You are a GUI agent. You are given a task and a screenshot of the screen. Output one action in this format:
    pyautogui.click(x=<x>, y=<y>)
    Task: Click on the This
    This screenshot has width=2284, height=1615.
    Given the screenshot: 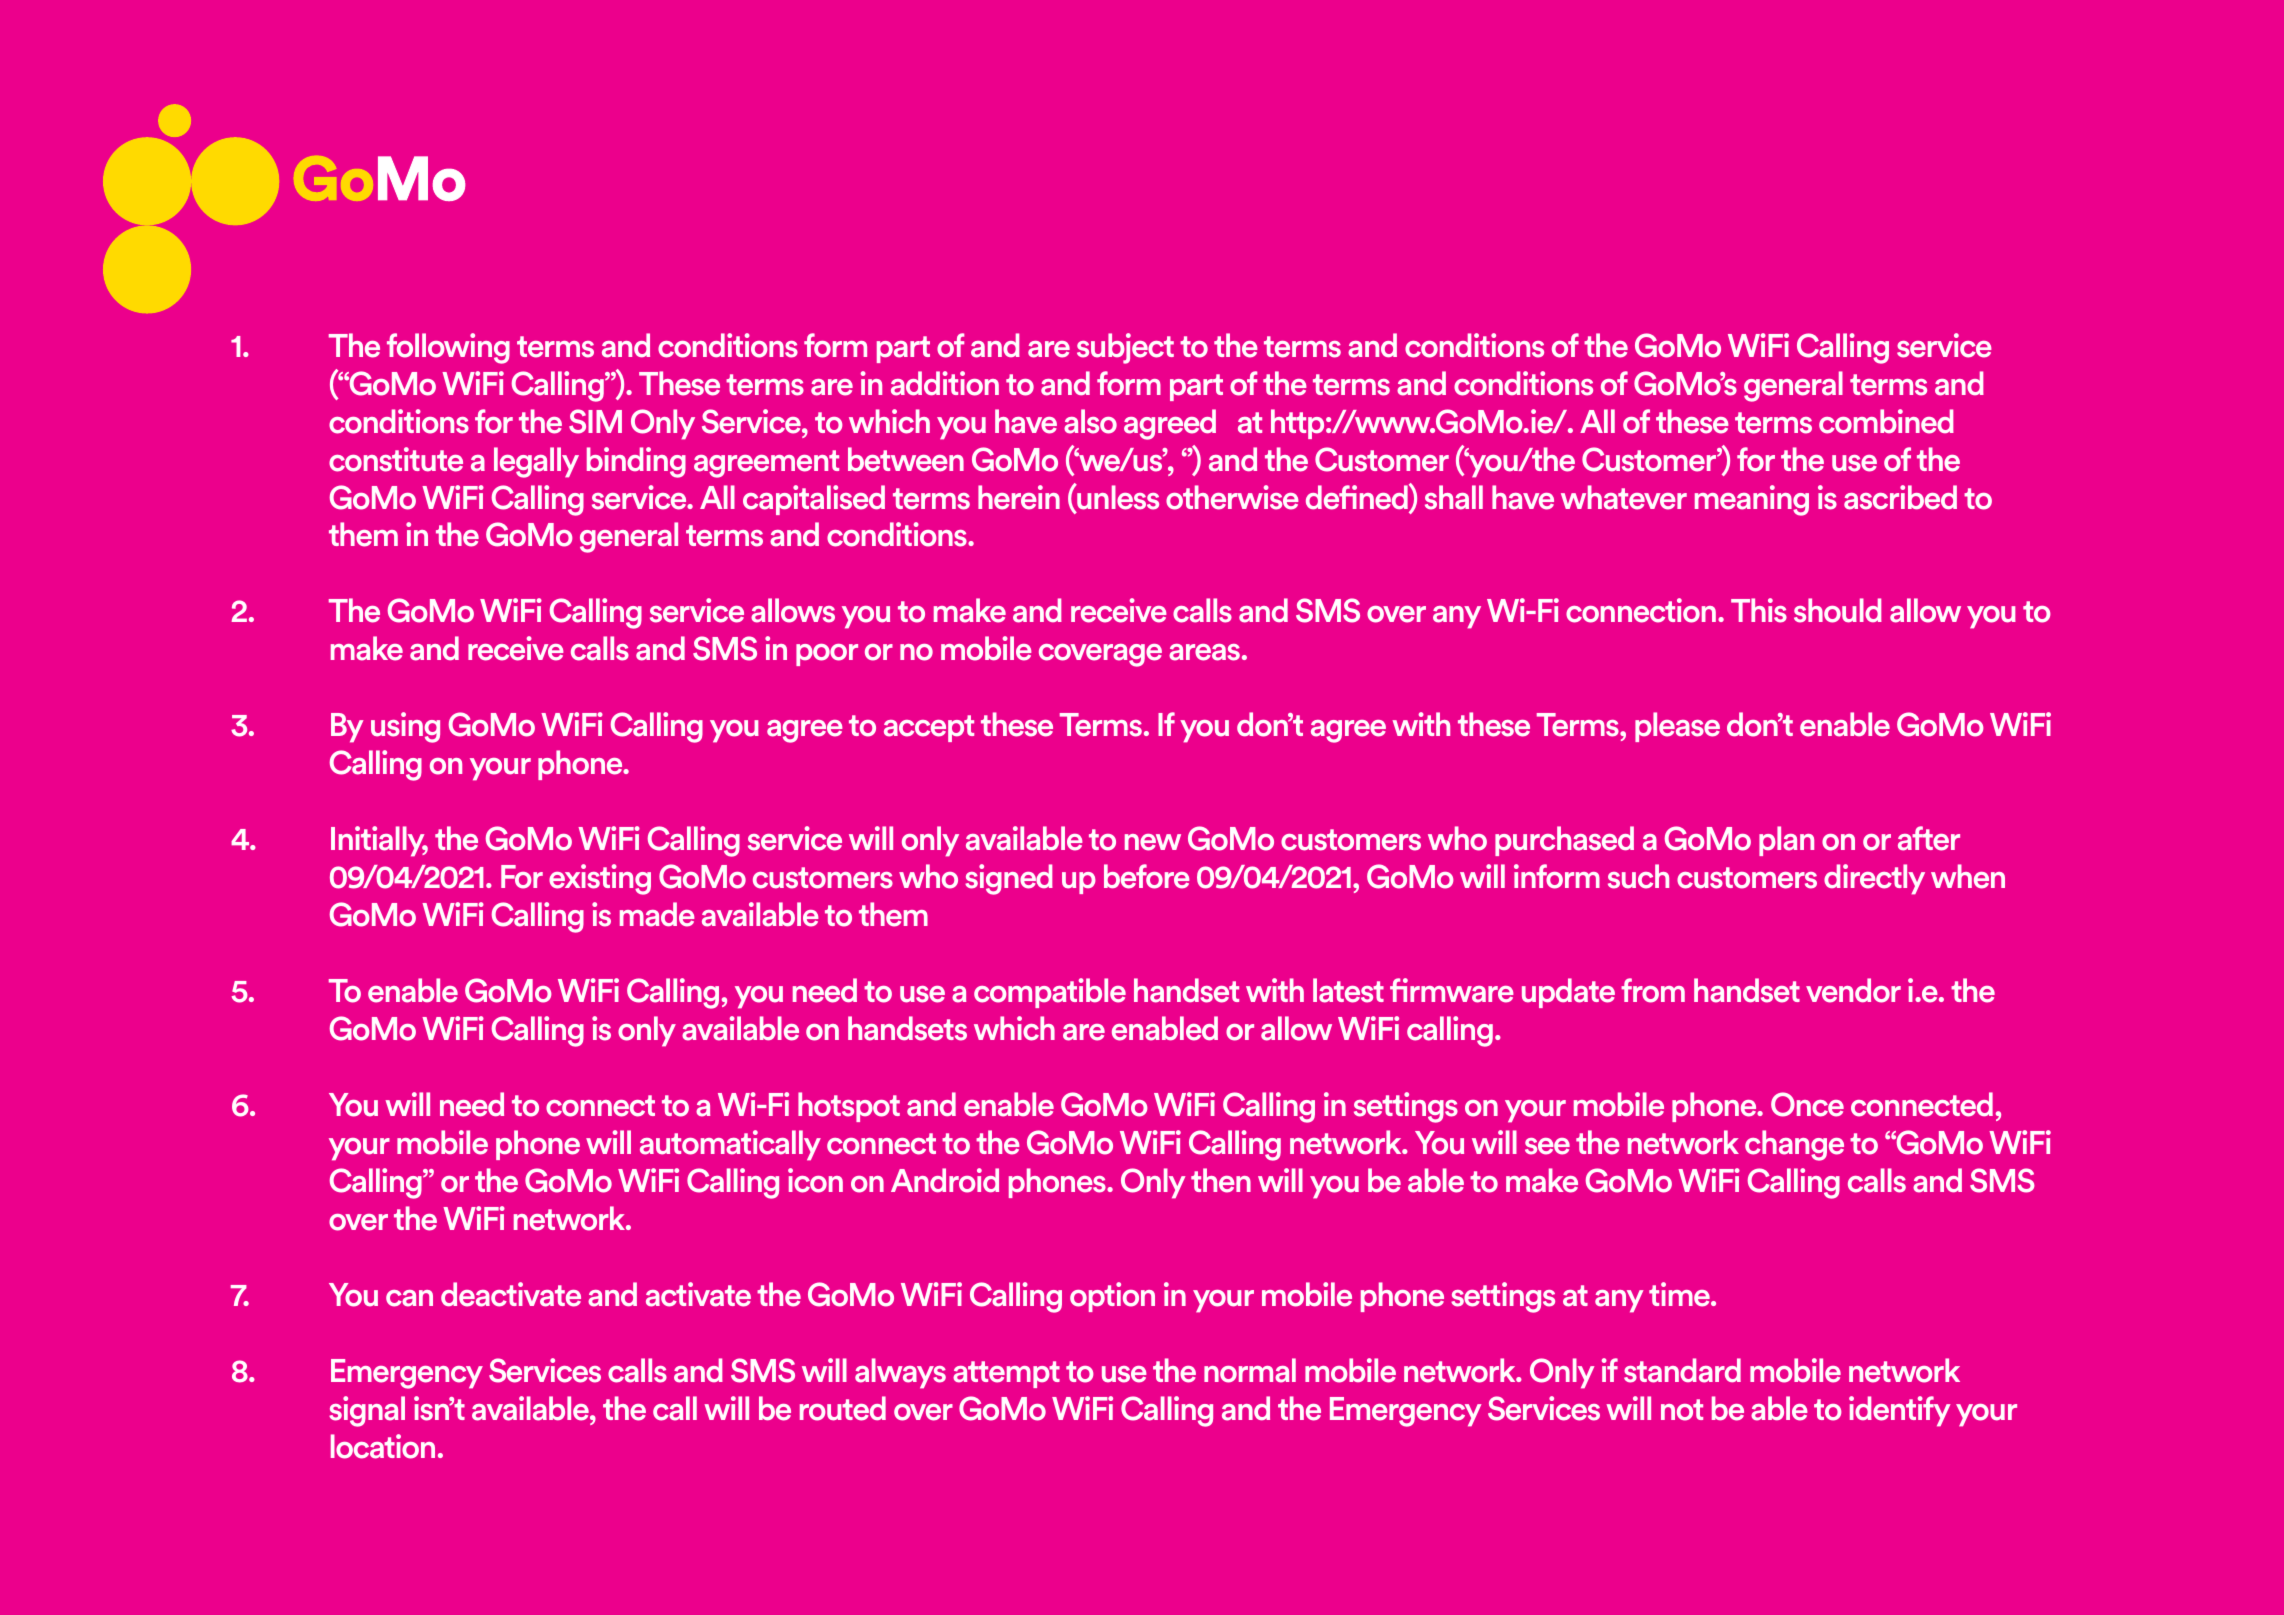 What is the action you would take?
    pyautogui.click(x=1759, y=610)
